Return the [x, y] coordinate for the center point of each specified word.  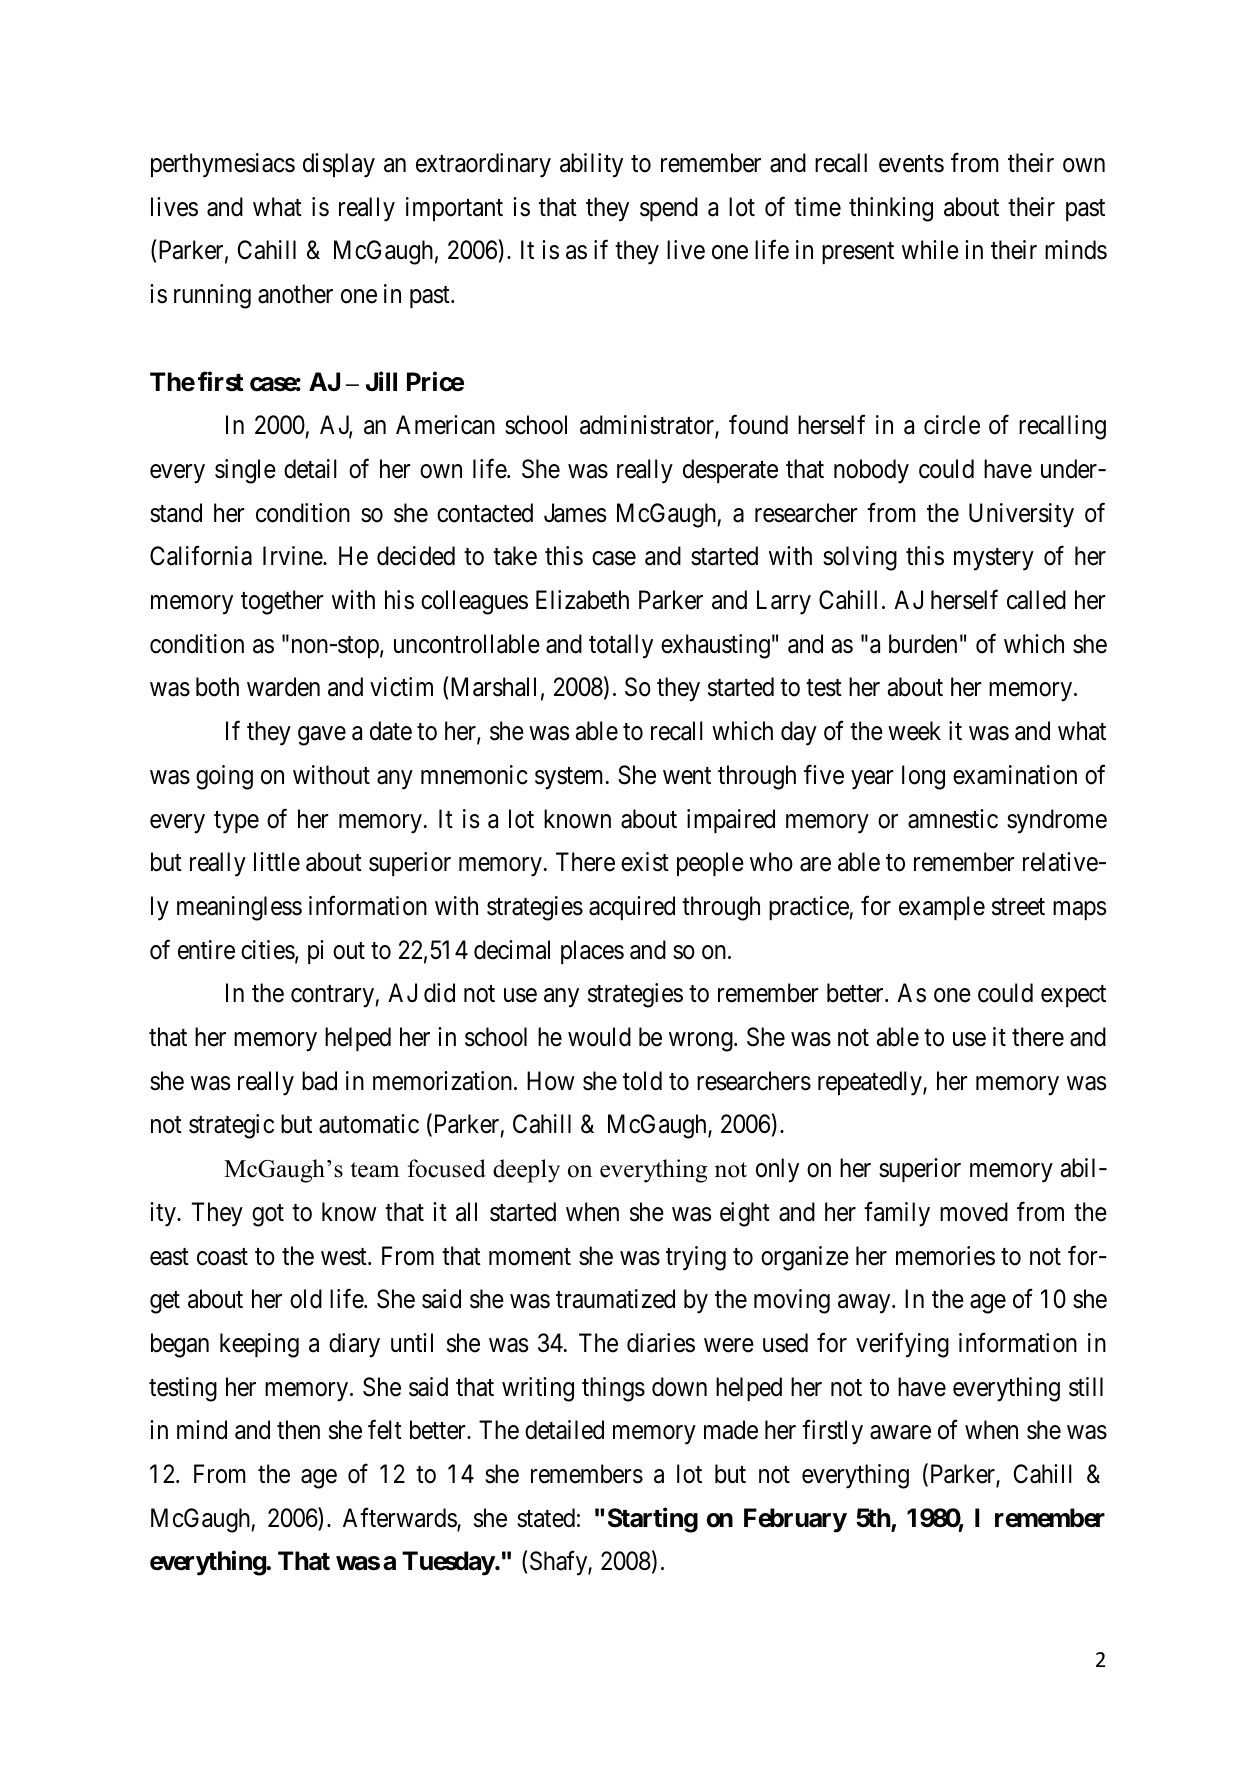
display [339, 165]
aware [900, 1433]
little [277, 862]
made [731, 1430]
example [942, 908]
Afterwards [400, 1518]
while [930, 250]
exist [645, 862]
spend [669, 209]
